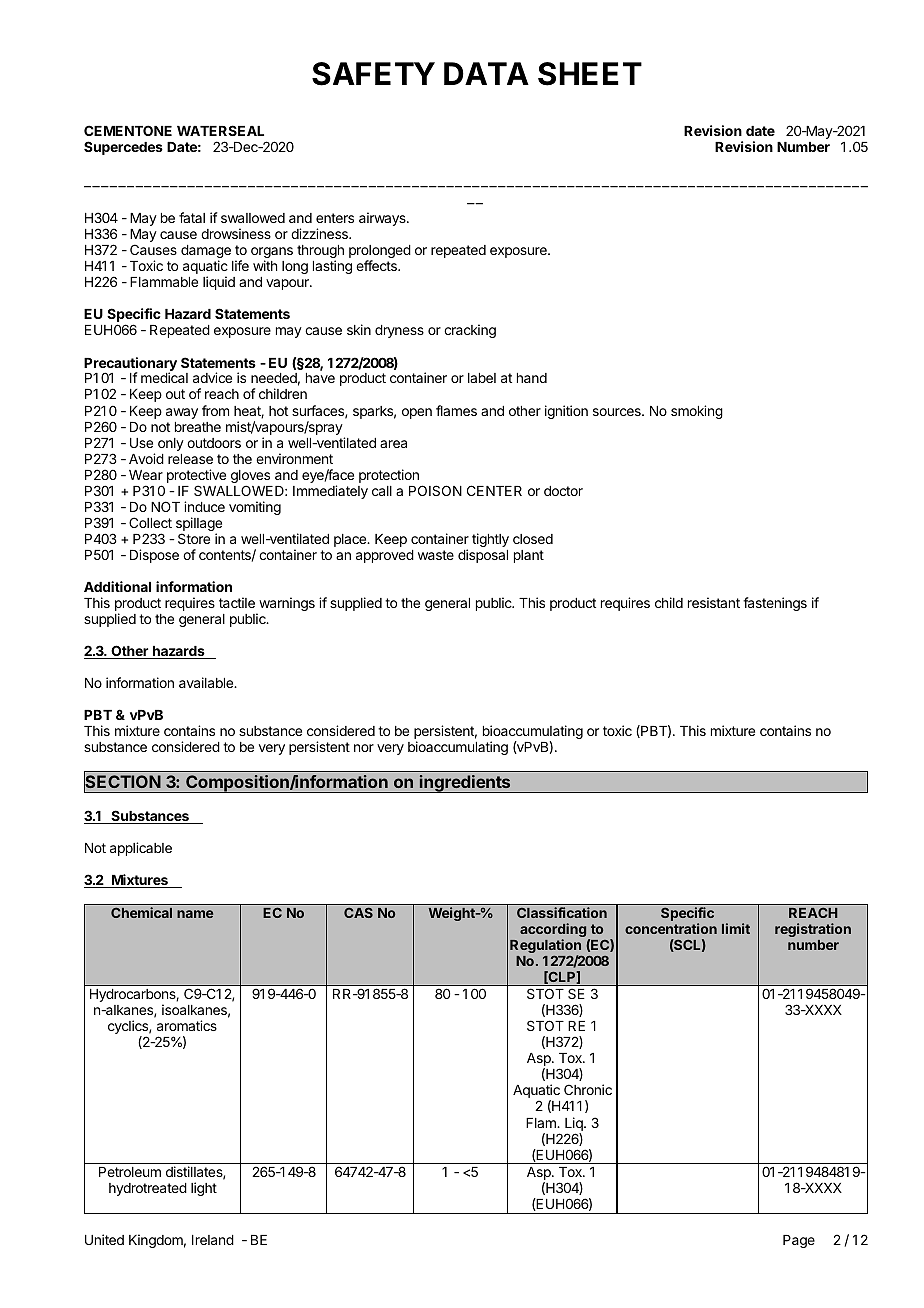 The image size is (924, 1308). What do you see at coordinates (799, 1241) in the document?
I see `Page` at bounding box center [799, 1241].
